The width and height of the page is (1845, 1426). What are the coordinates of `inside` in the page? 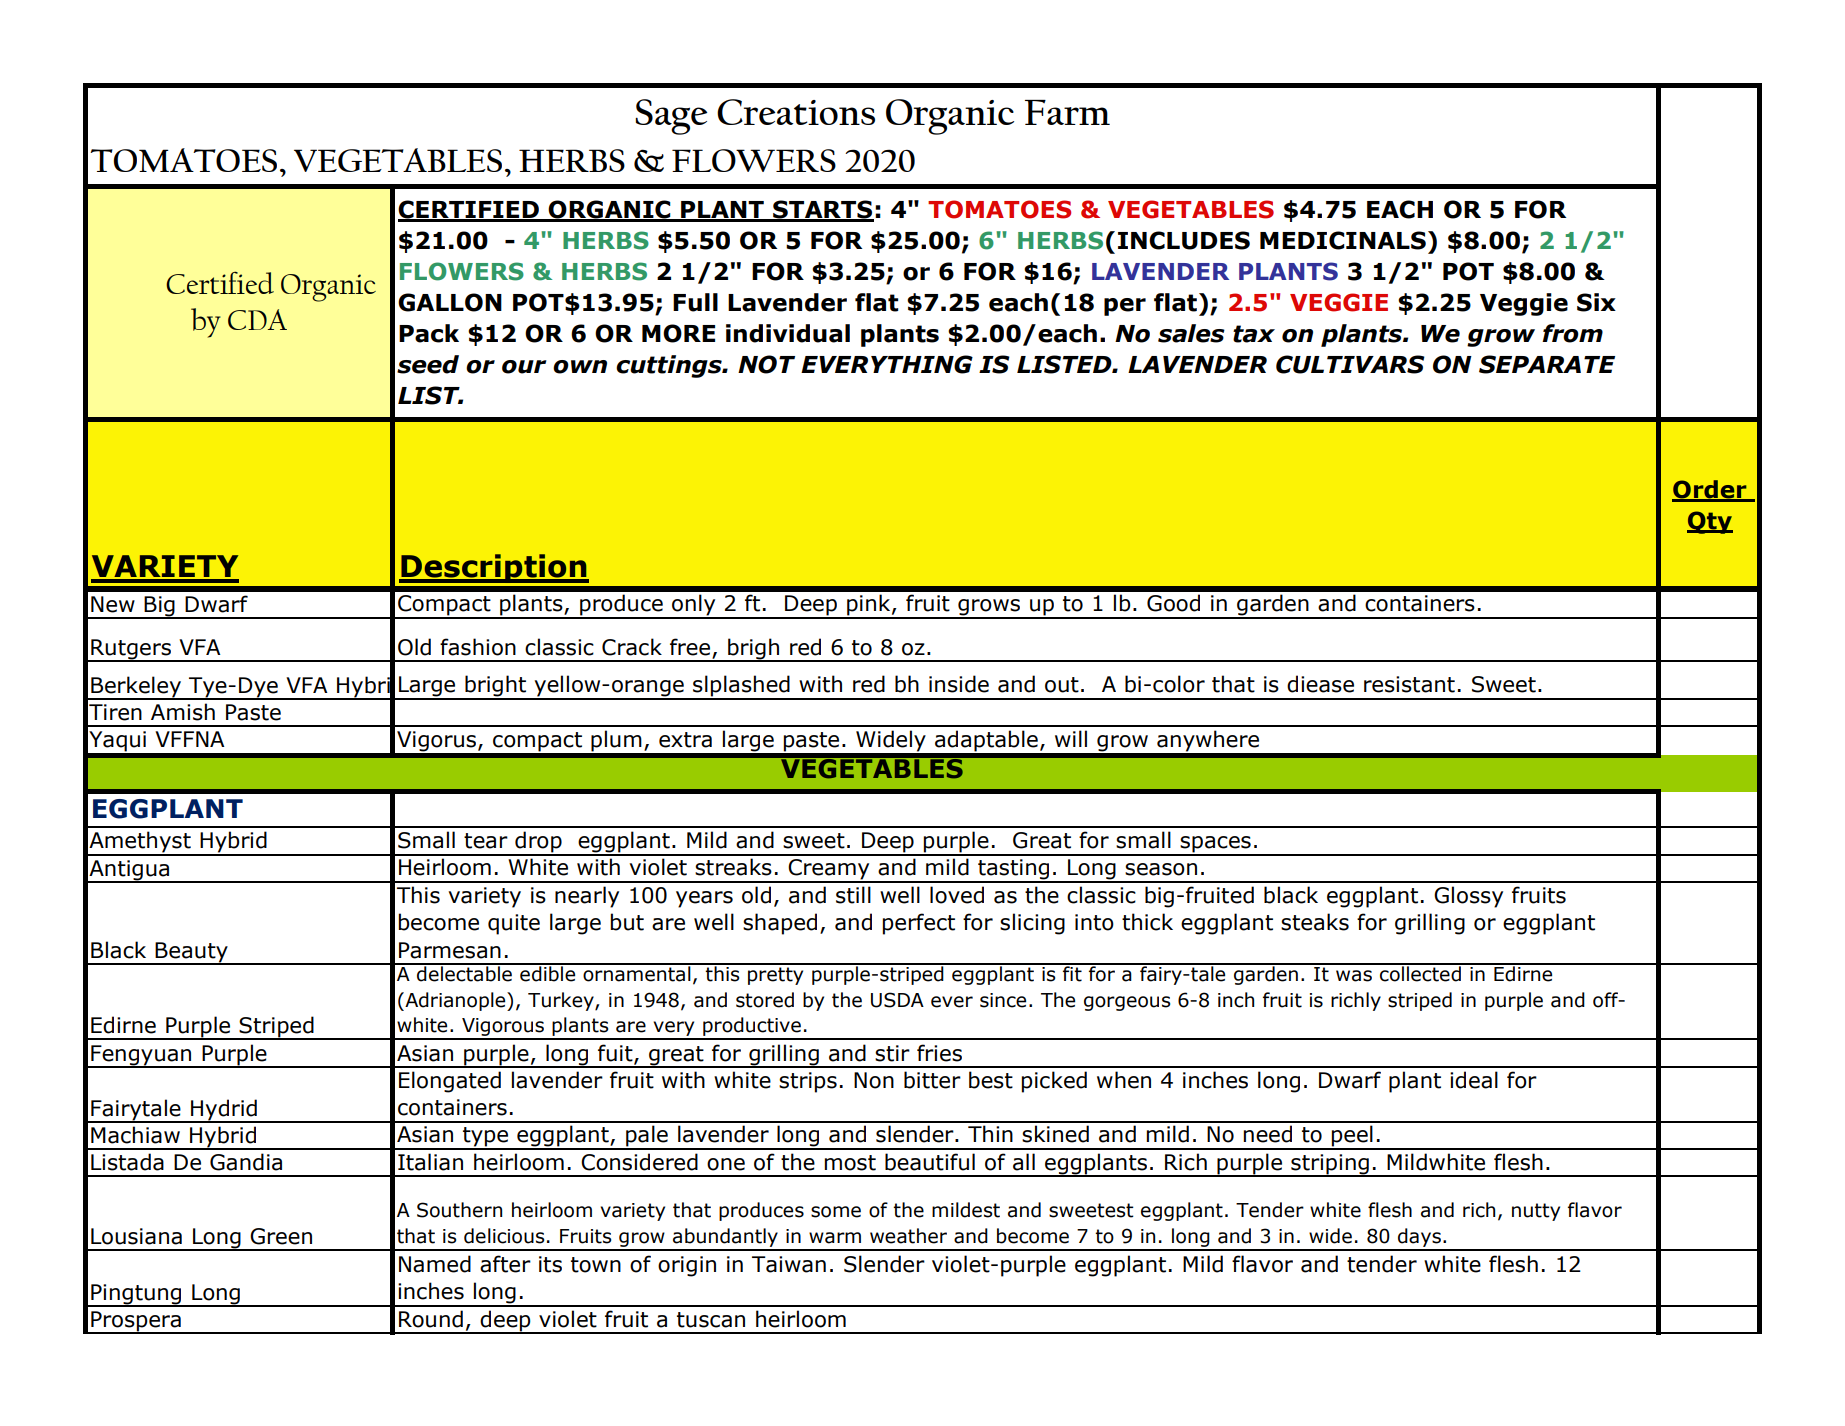 It's located at (959, 684).
